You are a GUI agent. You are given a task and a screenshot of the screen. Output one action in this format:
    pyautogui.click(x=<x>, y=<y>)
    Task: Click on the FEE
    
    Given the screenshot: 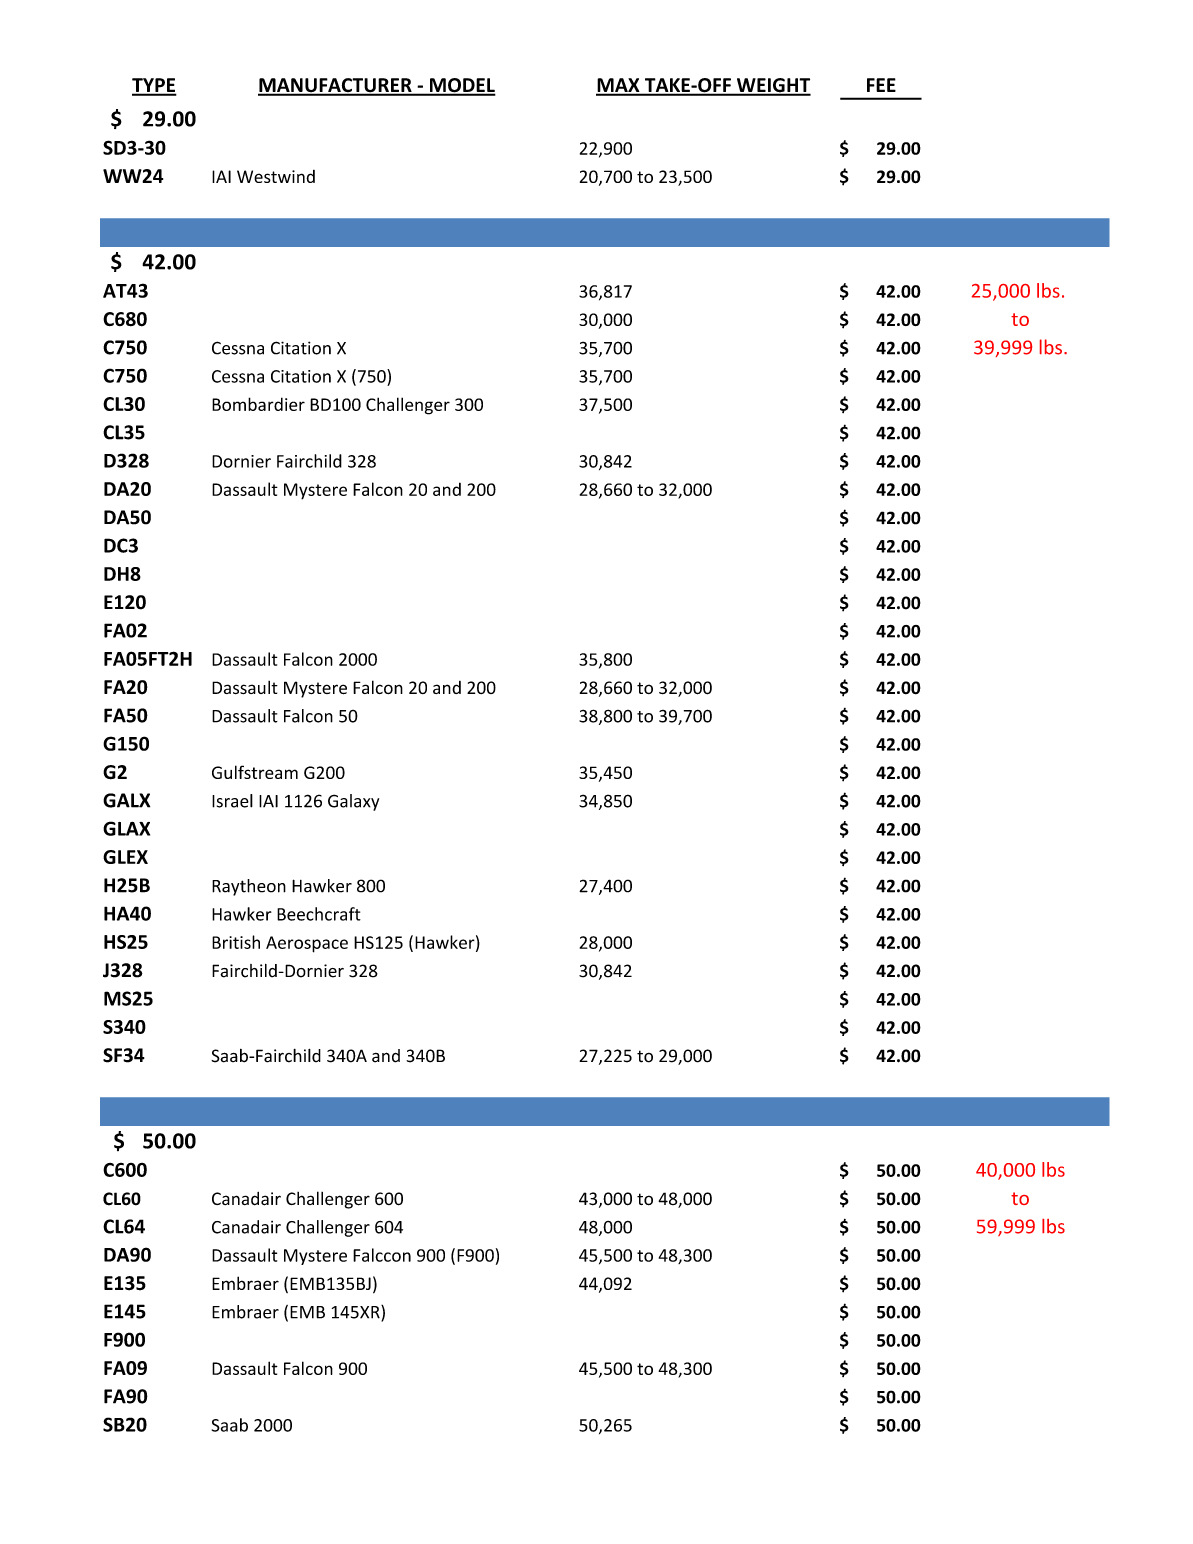 What is the action you would take?
    pyautogui.click(x=881, y=85)
